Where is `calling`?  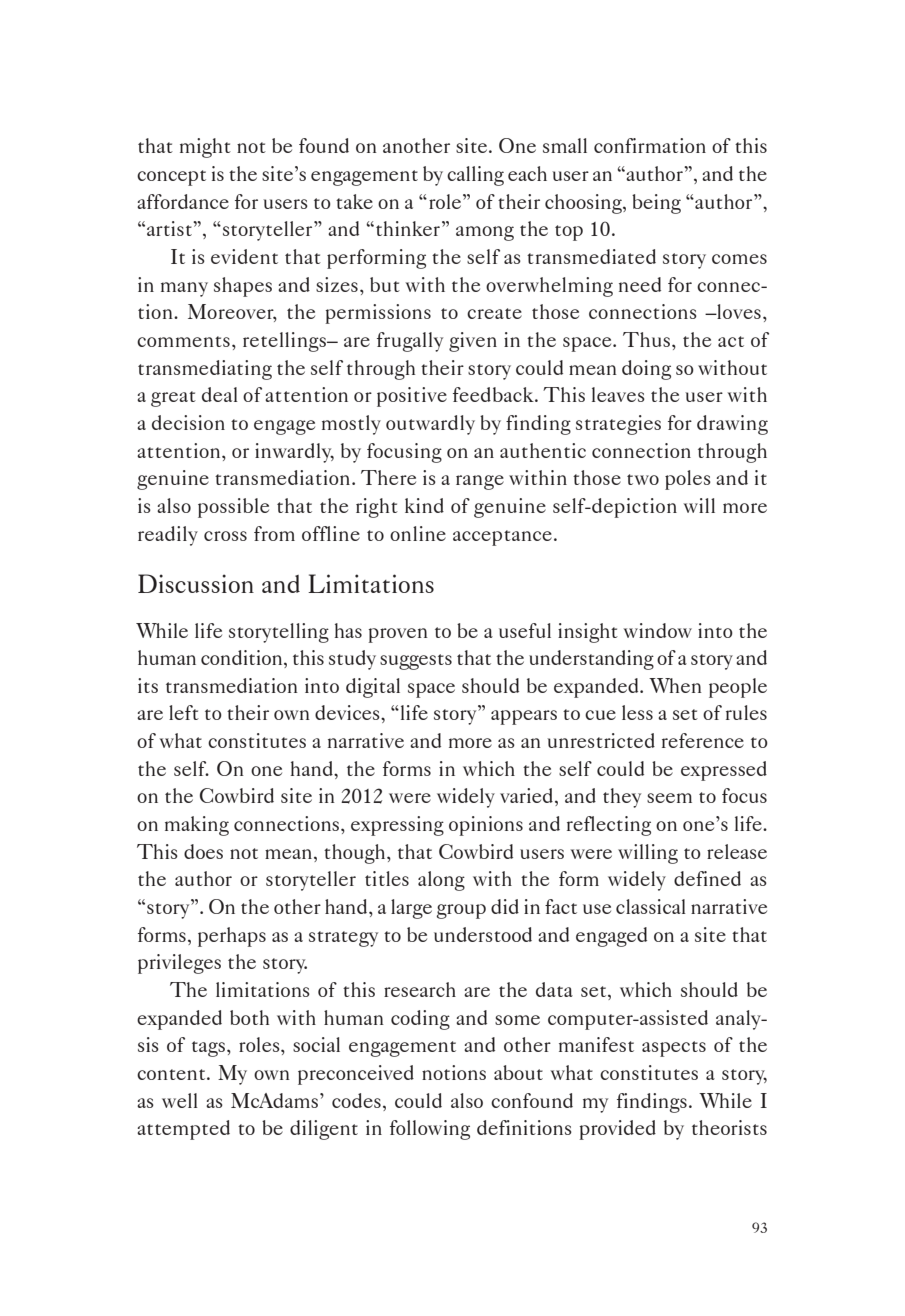 calling is located at coordinates (475, 176).
